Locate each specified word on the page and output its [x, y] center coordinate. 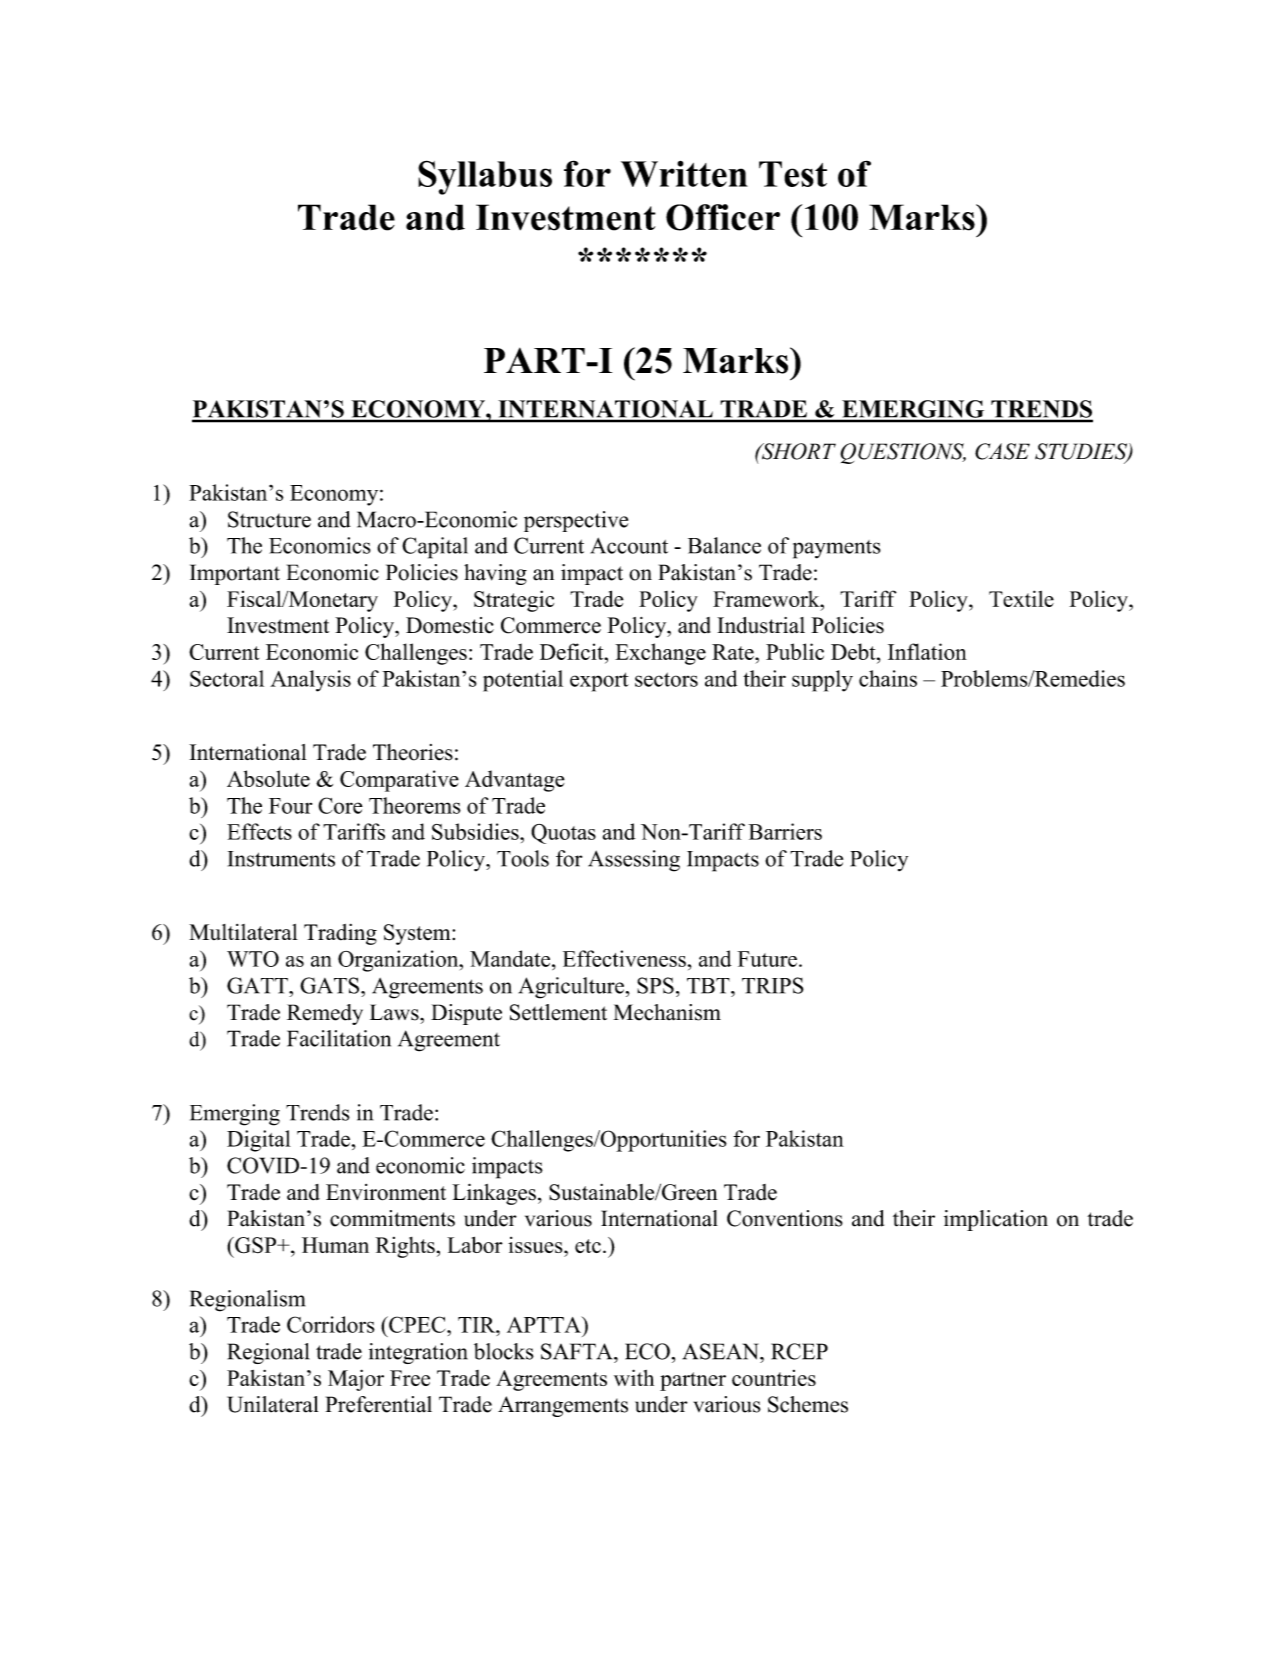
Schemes [808, 1404]
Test [793, 174]
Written [684, 173]
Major [356, 1380]
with [634, 1377]
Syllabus [485, 177]
